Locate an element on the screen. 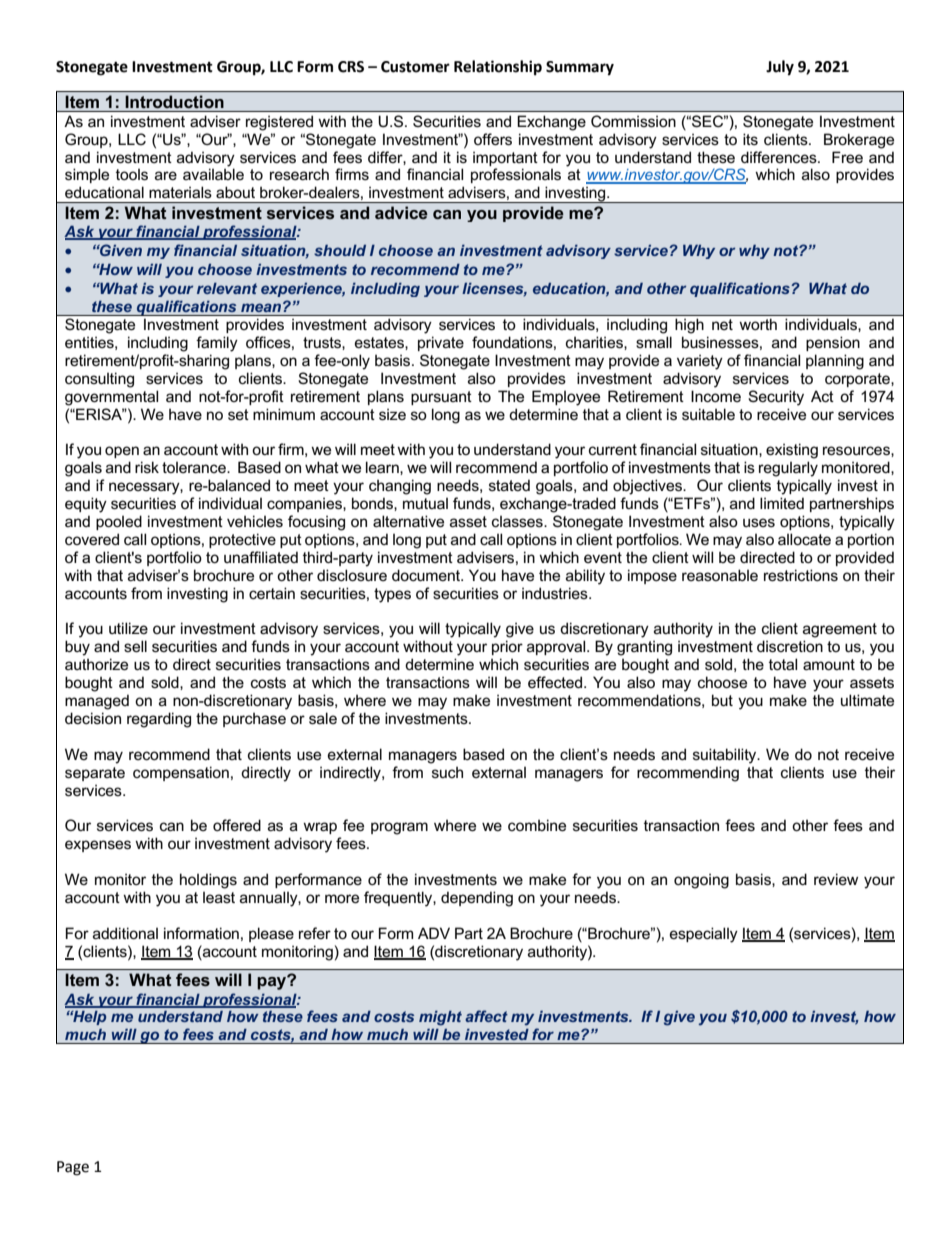  stated is located at coordinates (509, 485).
